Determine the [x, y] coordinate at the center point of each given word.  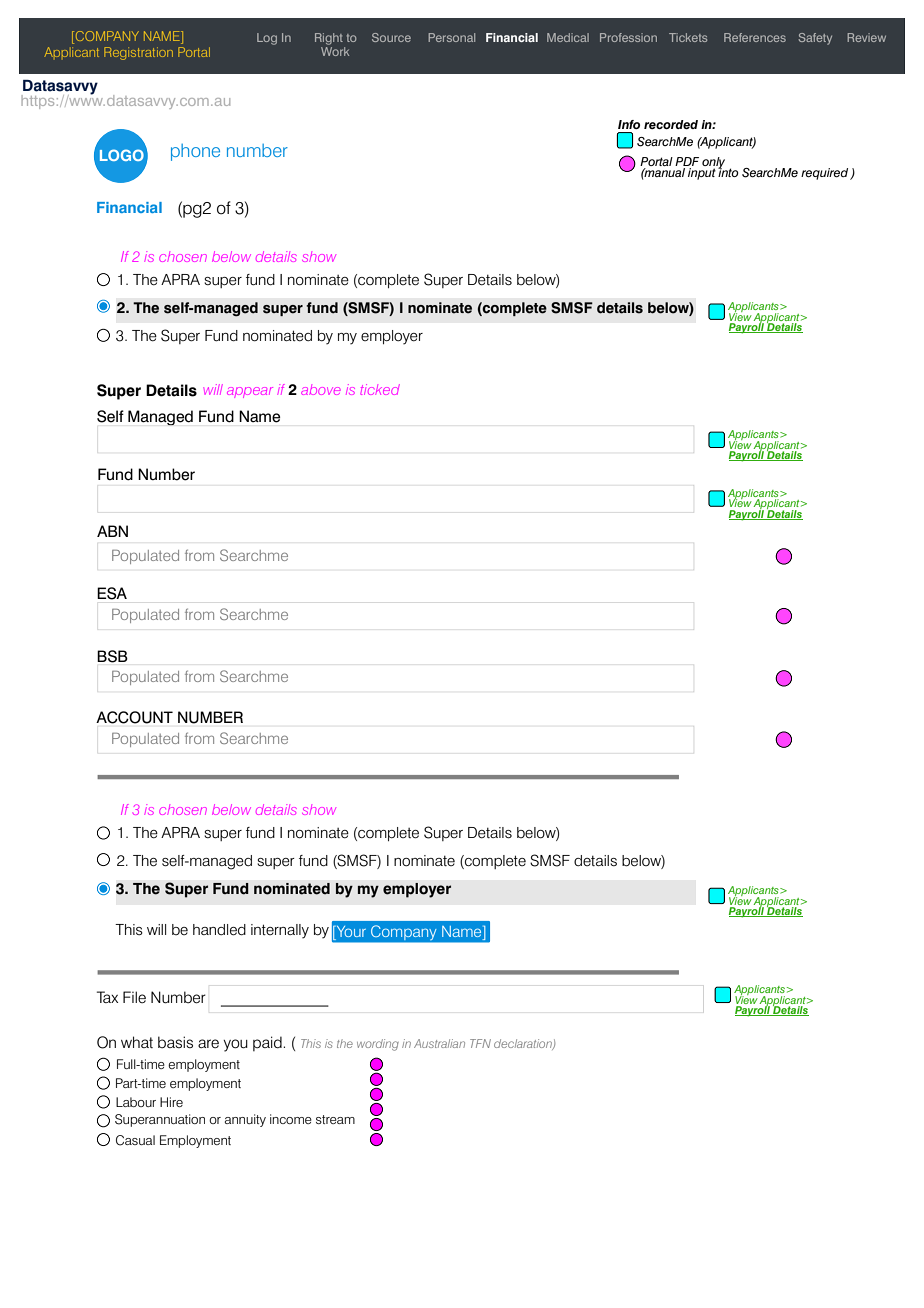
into [728, 171]
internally [280, 931]
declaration [524, 1044]
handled [219, 930]
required [826, 174]
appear [250, 392]
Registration [138, 53]
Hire [171, 1102]
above [321, 390]
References [755, 37]
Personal [451, 37]
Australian [439, 1043]
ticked [380, 389]
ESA [112, 593]
